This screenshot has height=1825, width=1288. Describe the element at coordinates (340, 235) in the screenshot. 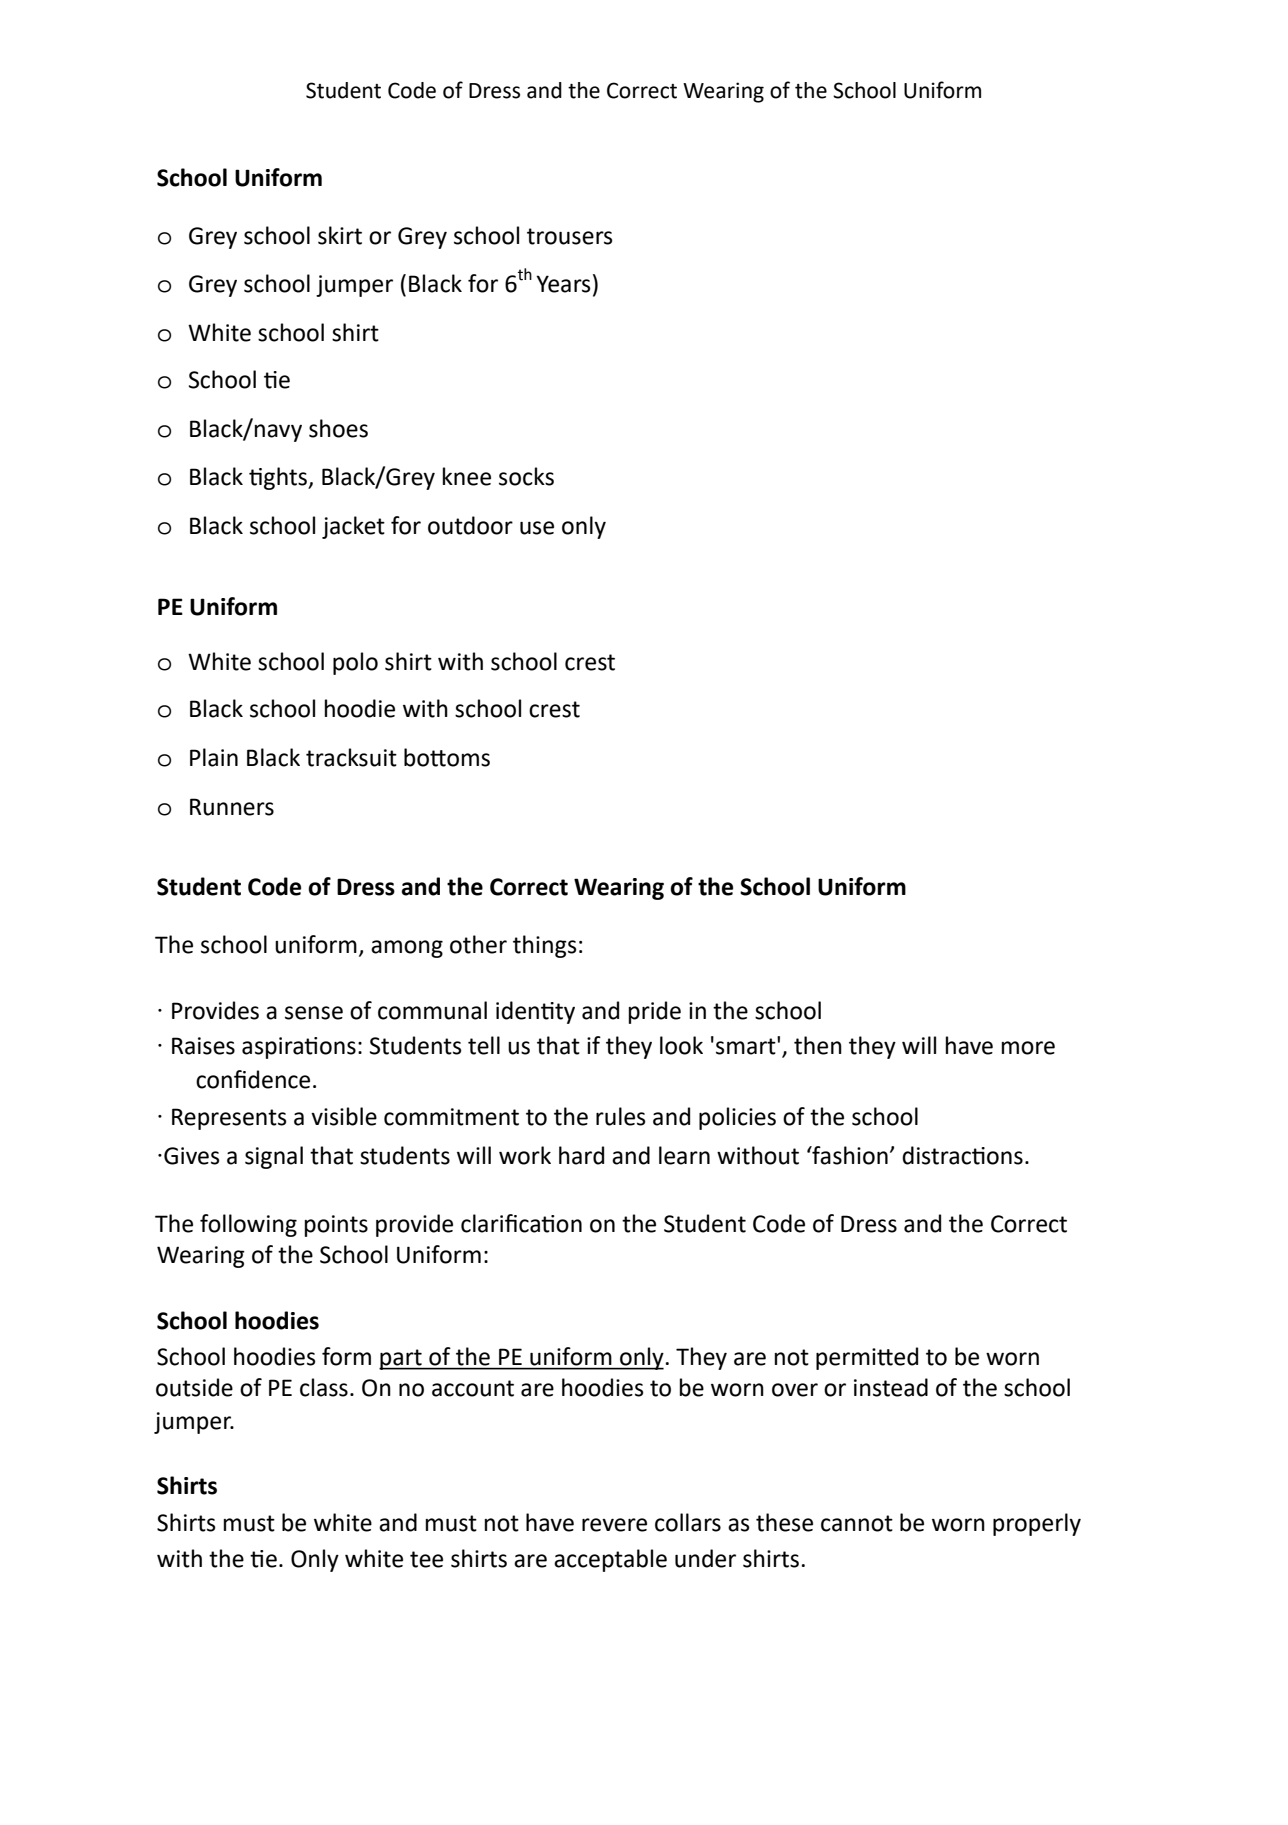

I see `skirt` at that location.
